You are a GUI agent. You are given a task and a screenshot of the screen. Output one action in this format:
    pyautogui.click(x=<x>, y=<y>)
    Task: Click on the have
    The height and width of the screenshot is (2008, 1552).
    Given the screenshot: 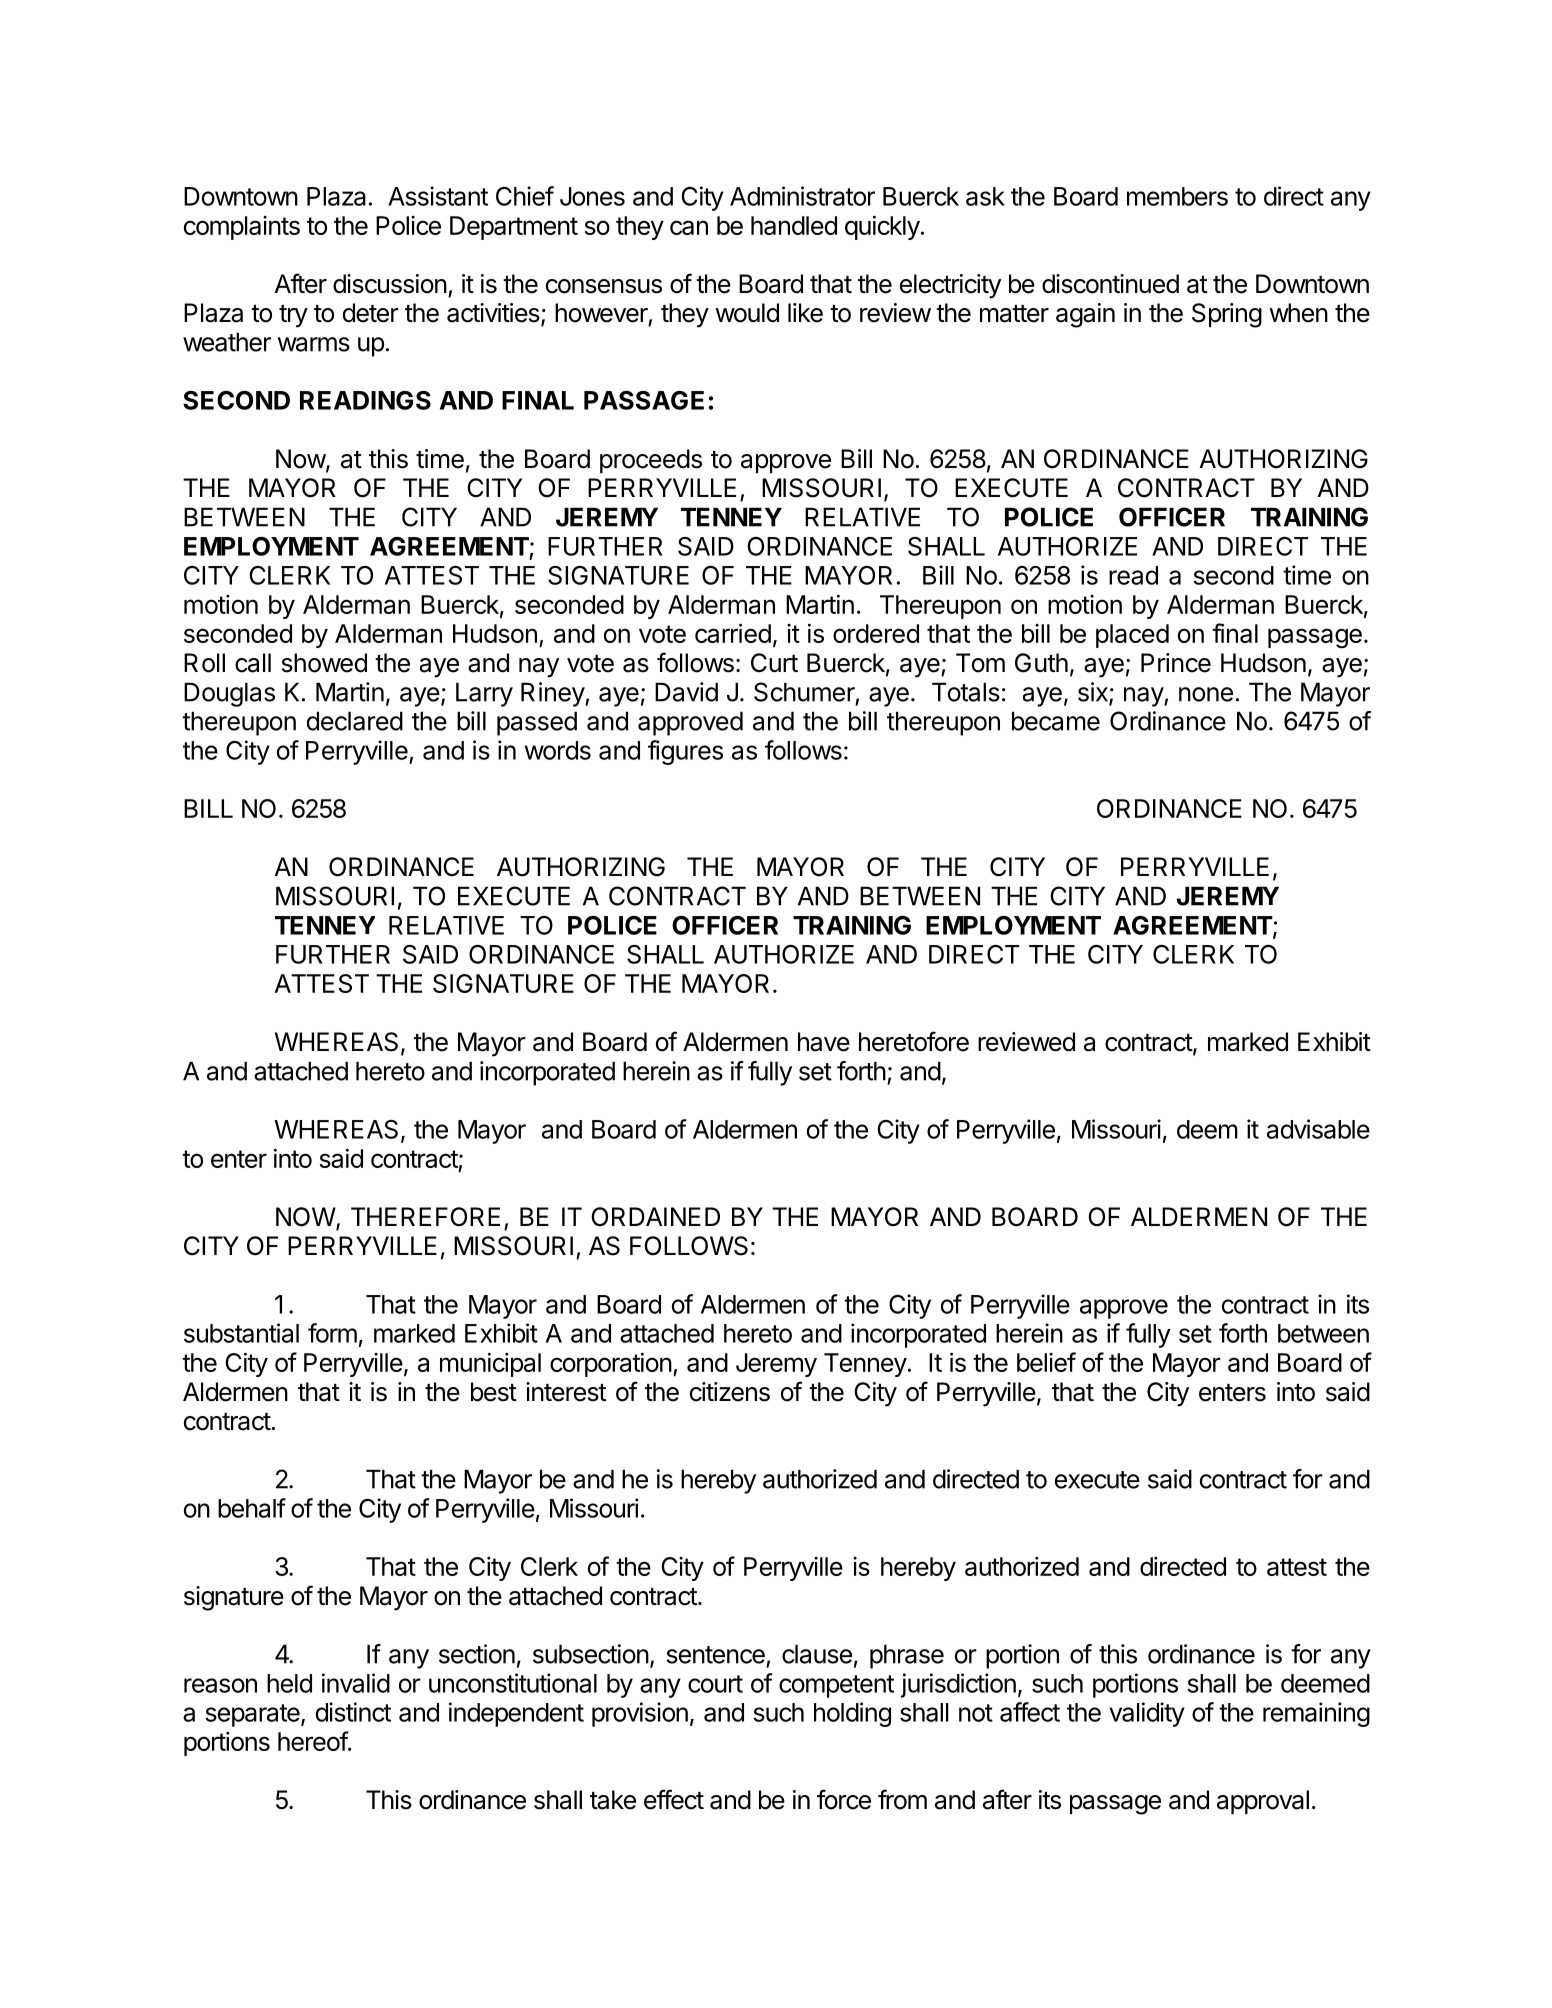 What is the action you would take?
    pyautogui.click(x=824, y=1042)
